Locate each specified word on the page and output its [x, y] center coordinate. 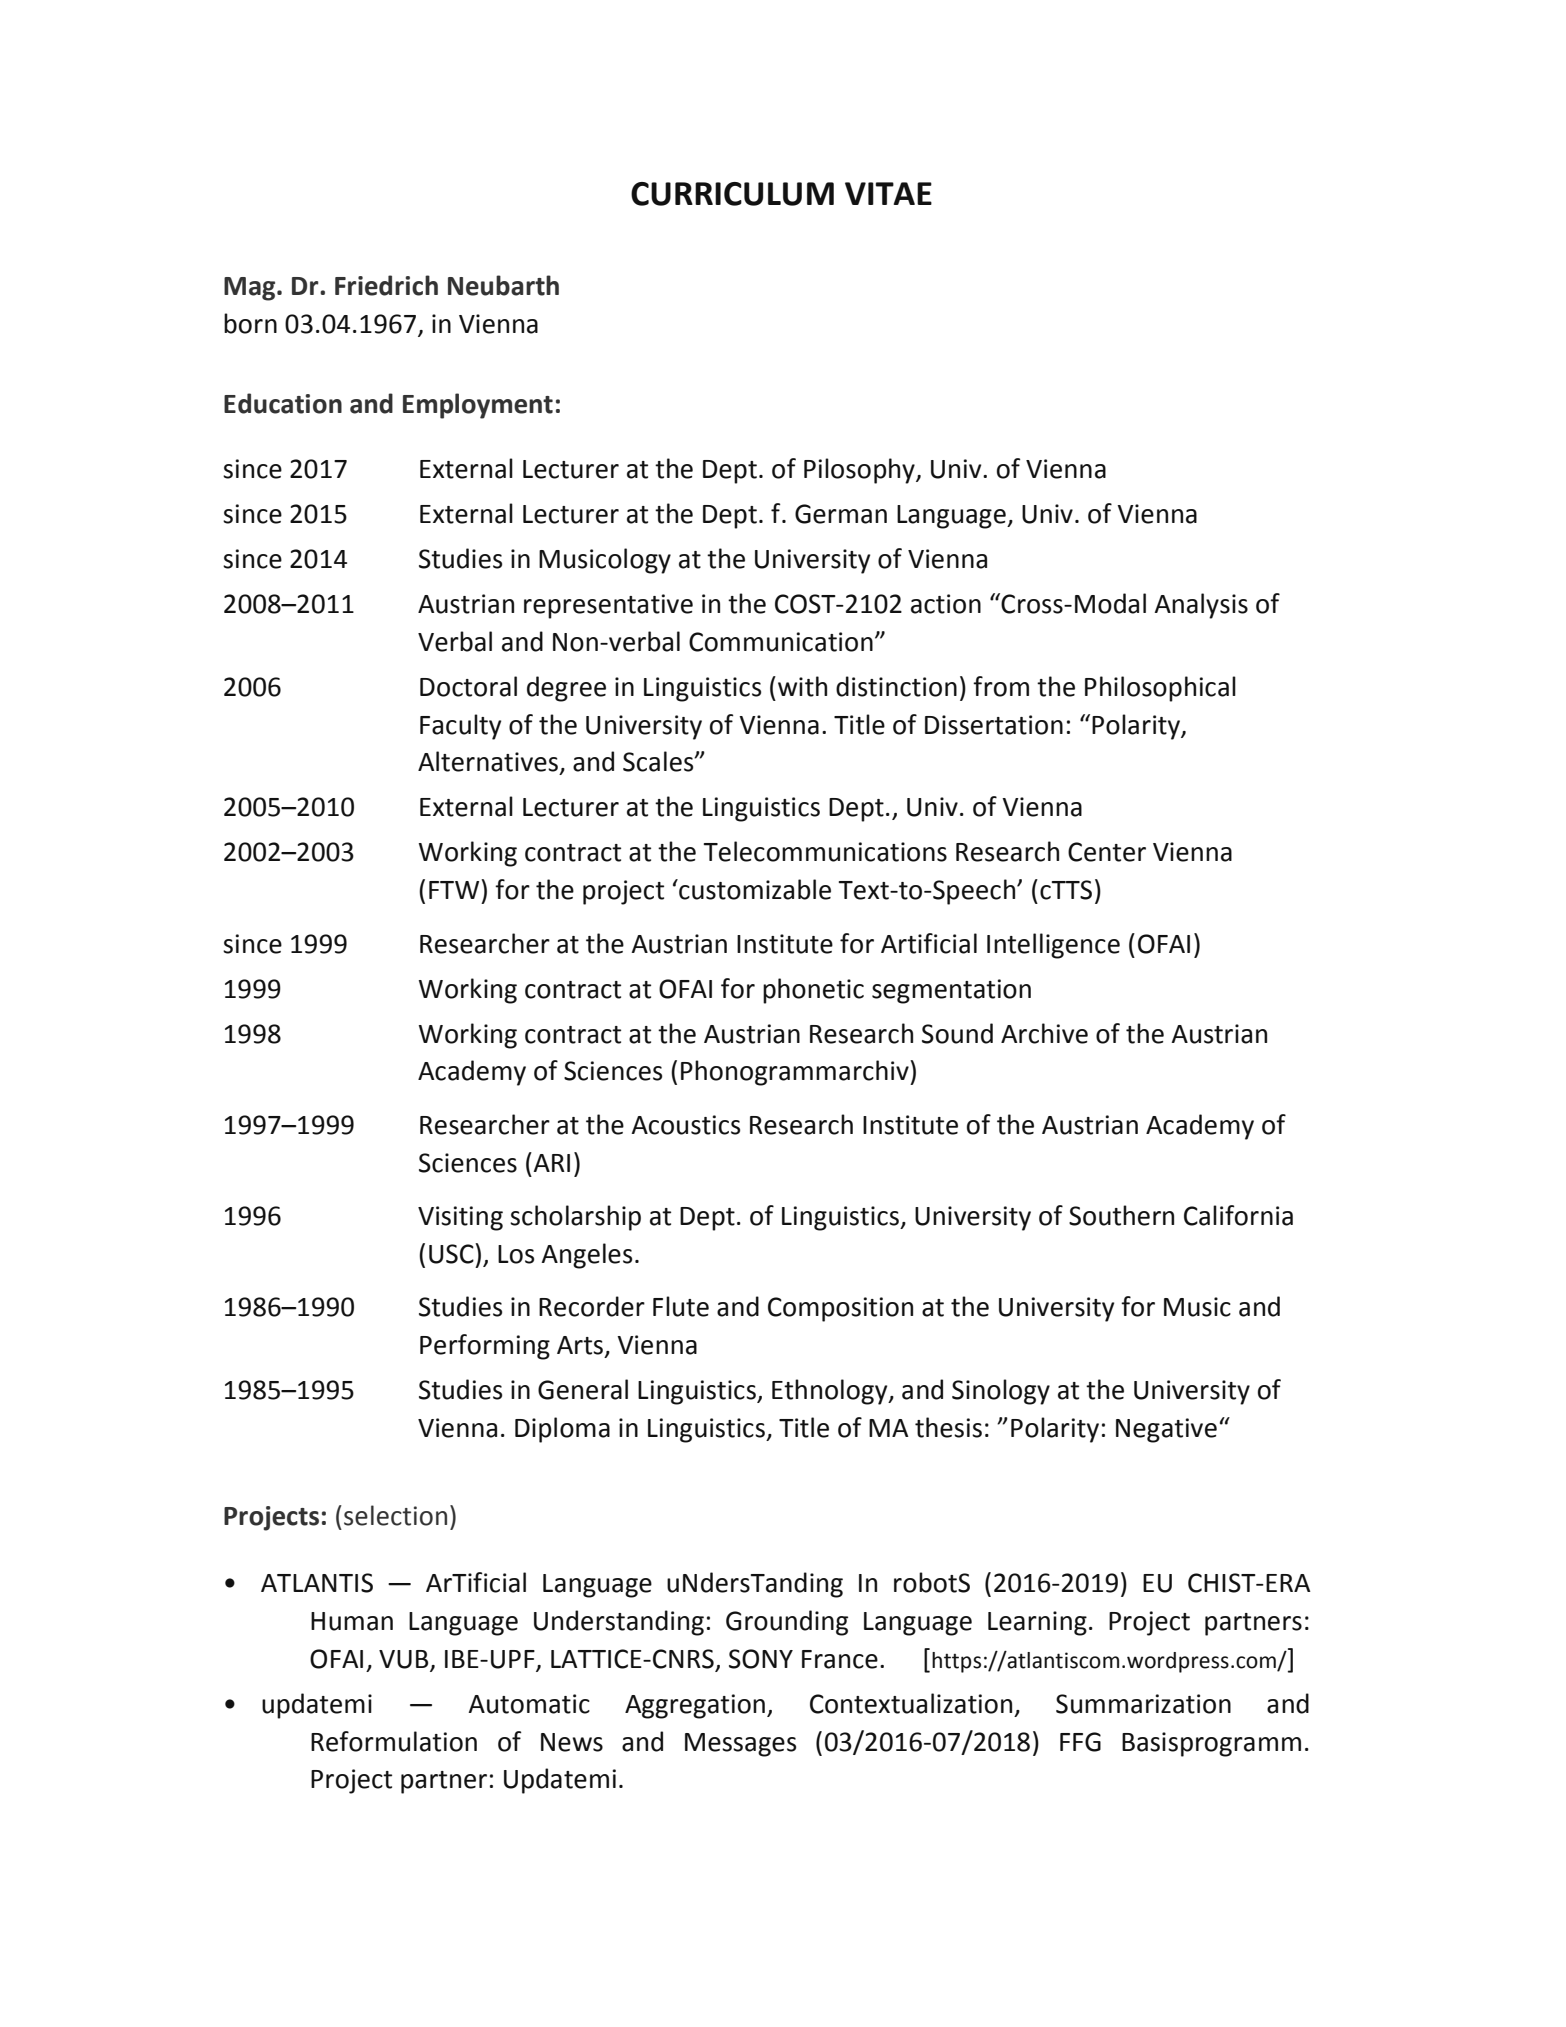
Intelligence [1053, 946]
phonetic [813, 991]
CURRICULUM [732, 194]
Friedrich [386, 285]
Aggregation [695, 1706]
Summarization [1143, 1704]
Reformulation [394, 1741]
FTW [455, 889]
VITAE [888, 193]
